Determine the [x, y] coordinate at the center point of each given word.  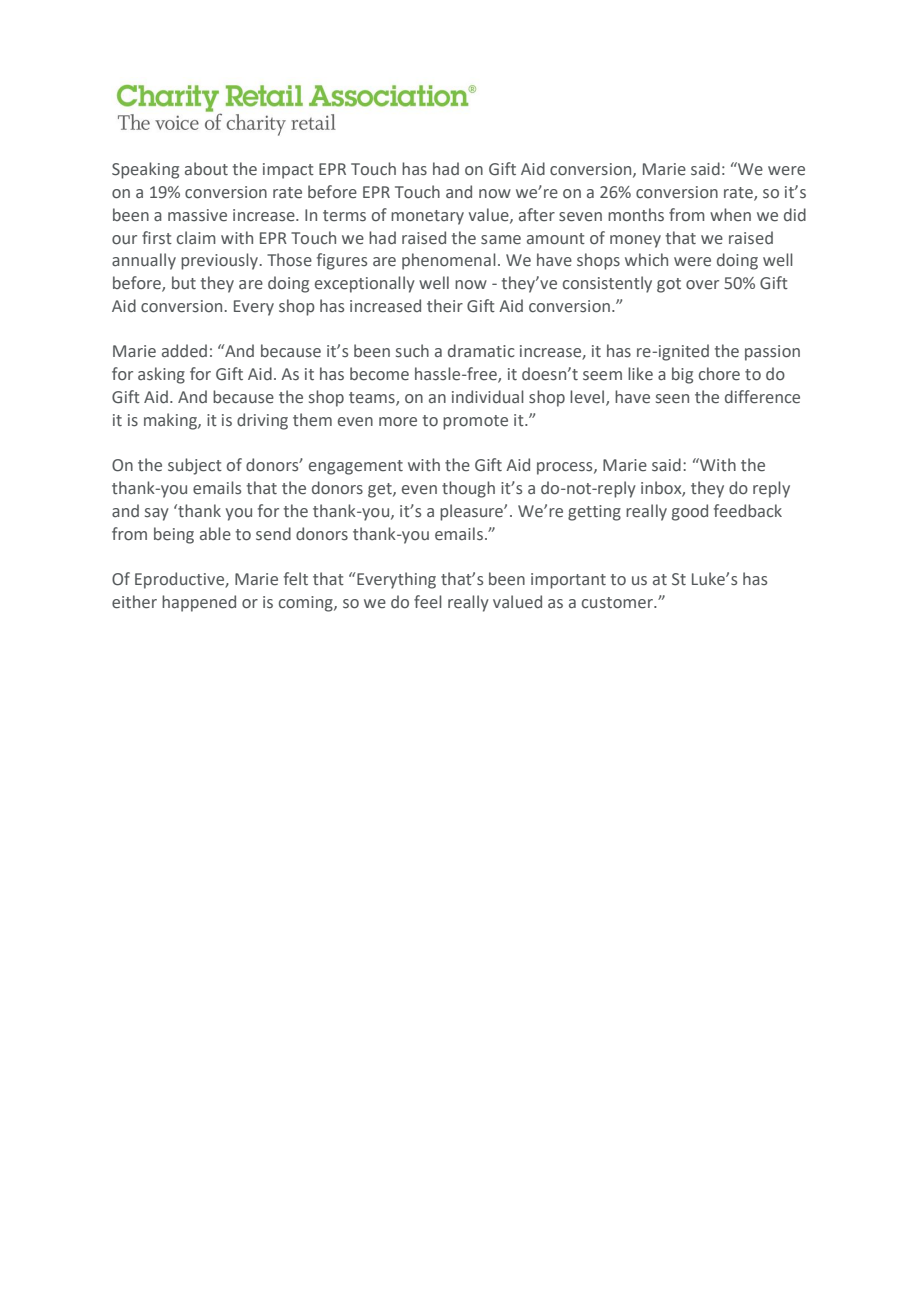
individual [488, 396]
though [468, 489]
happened [199, 603]
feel [428, 602]
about [206, 169]
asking [161, 375]
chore [719, 374]
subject [195, 466]
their [445, 306]
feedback [748, 511]
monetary [427, 217]
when [730, 214]
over [702, 285]
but [184, 283]
